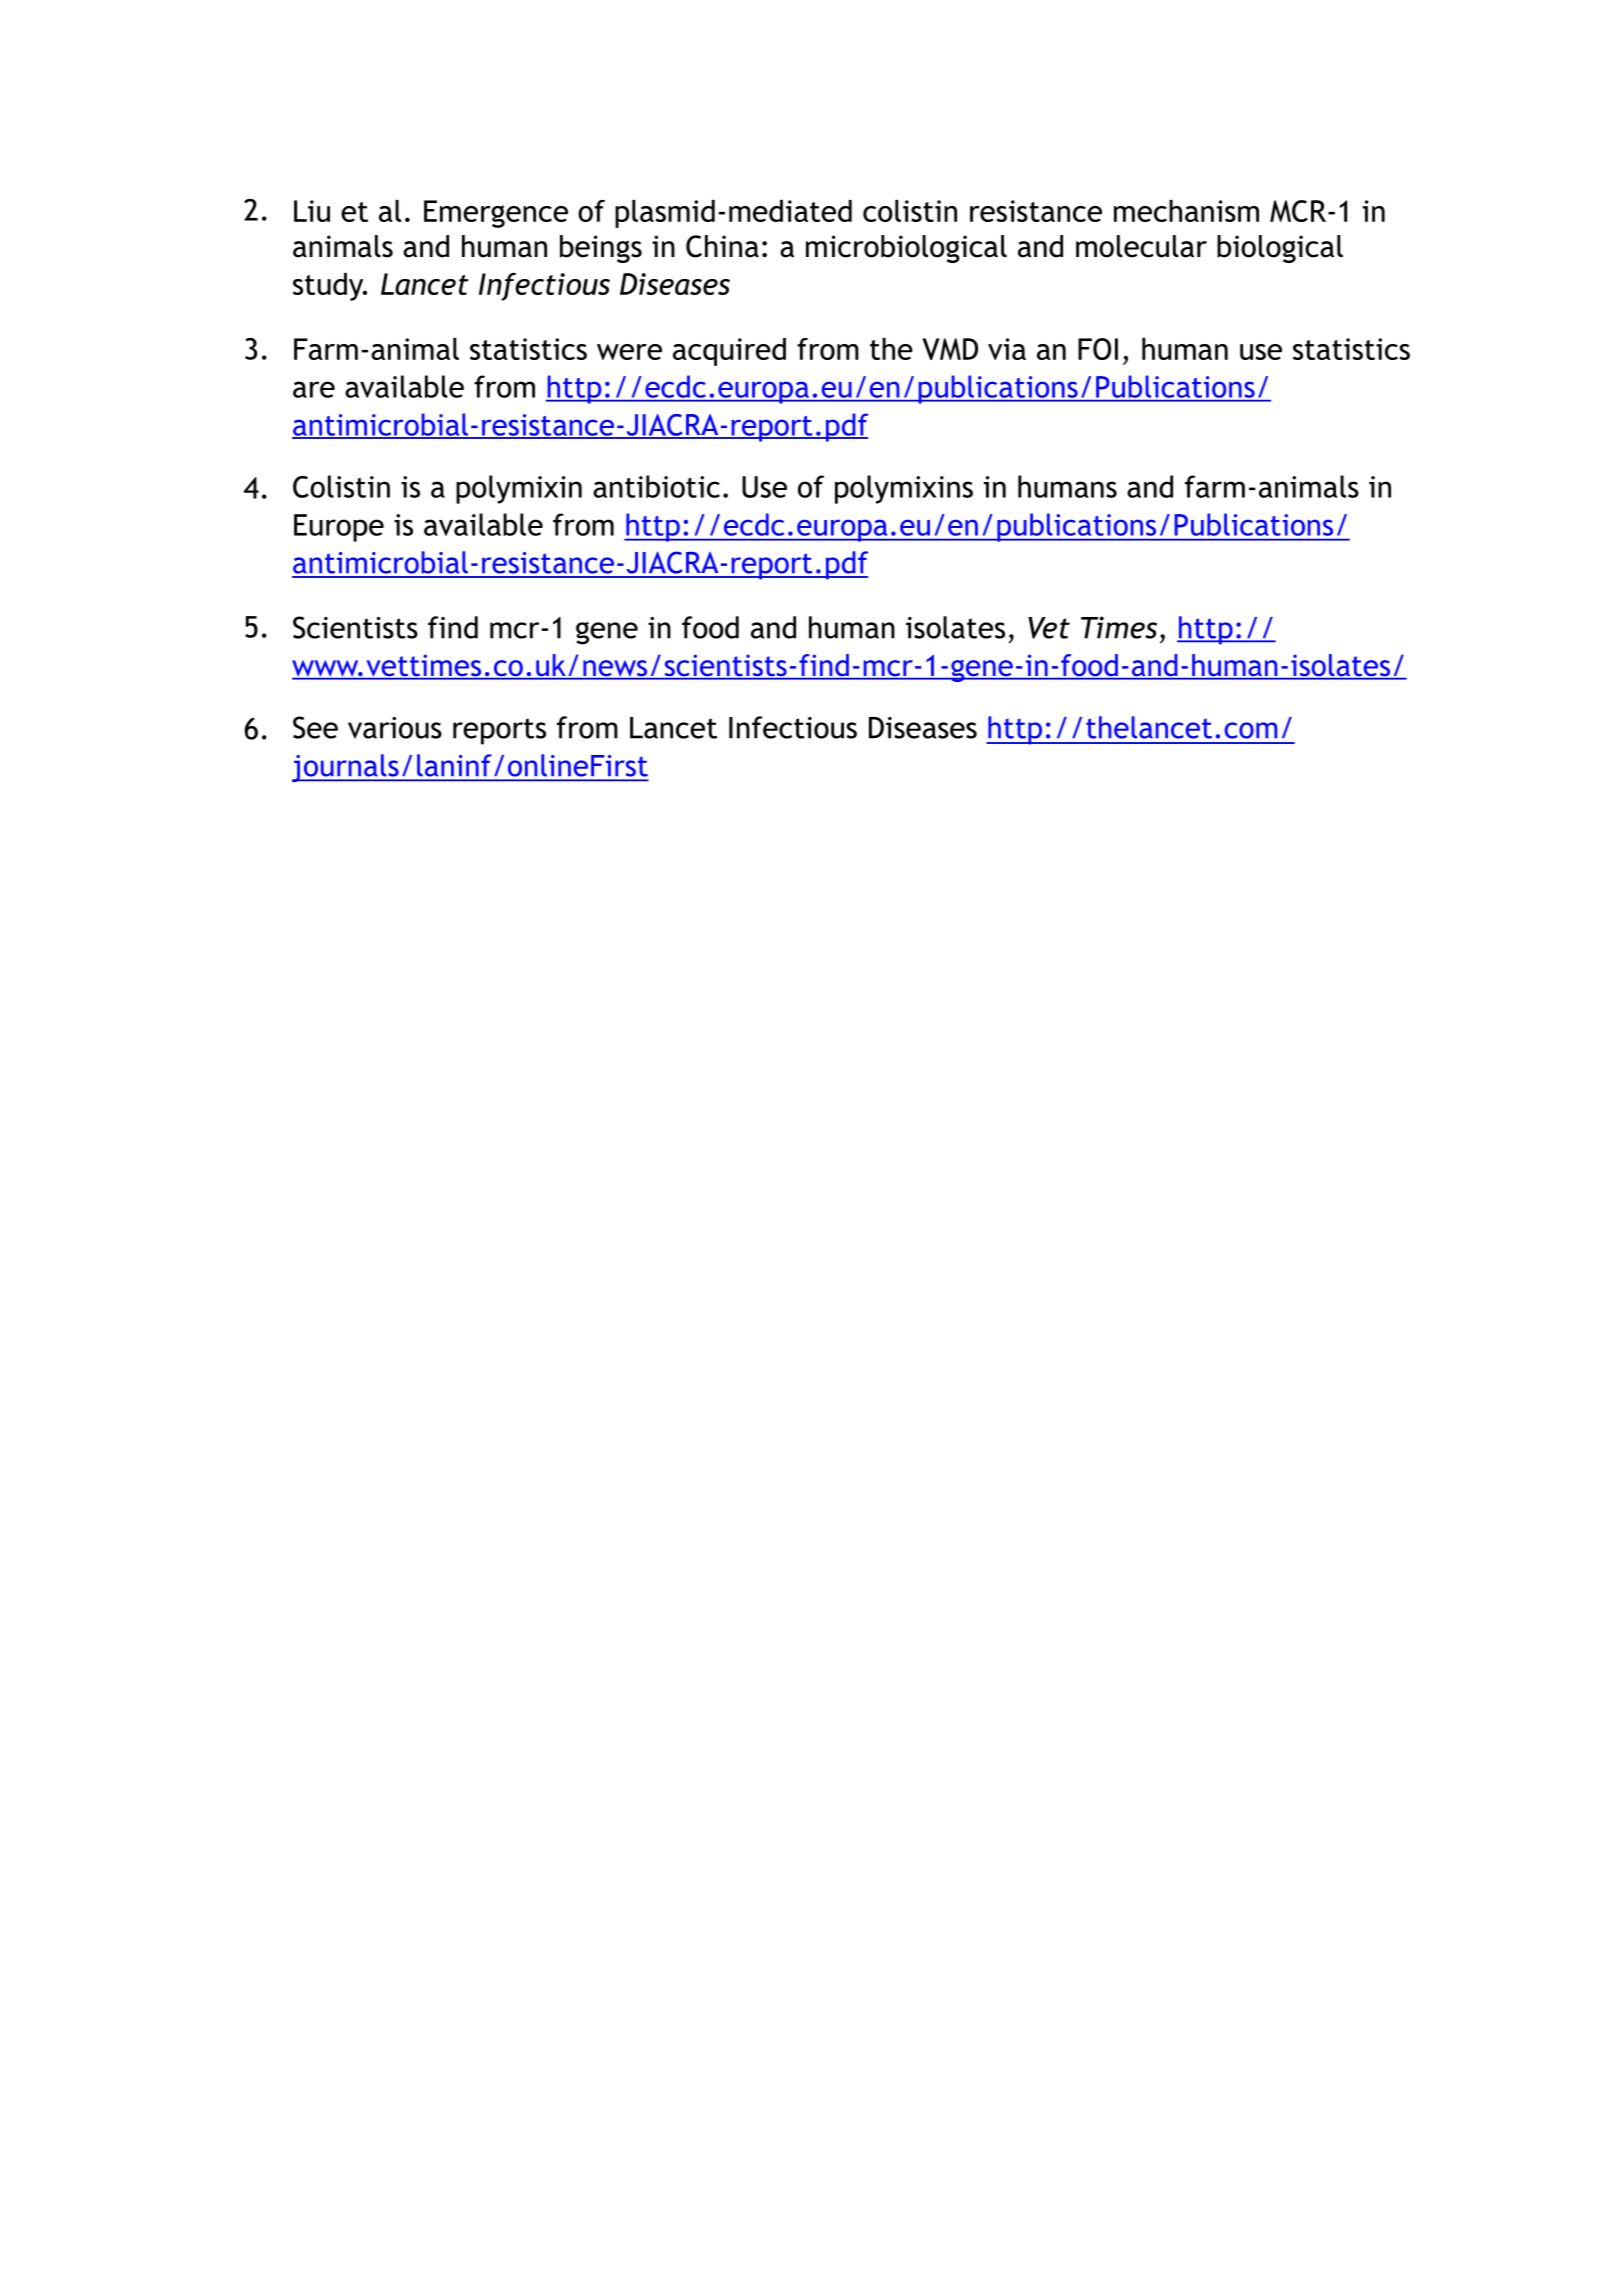 Image resolution: width=1609 pixels, height=2277 pixels. I want to click on Emergence, so click(496, 214).
